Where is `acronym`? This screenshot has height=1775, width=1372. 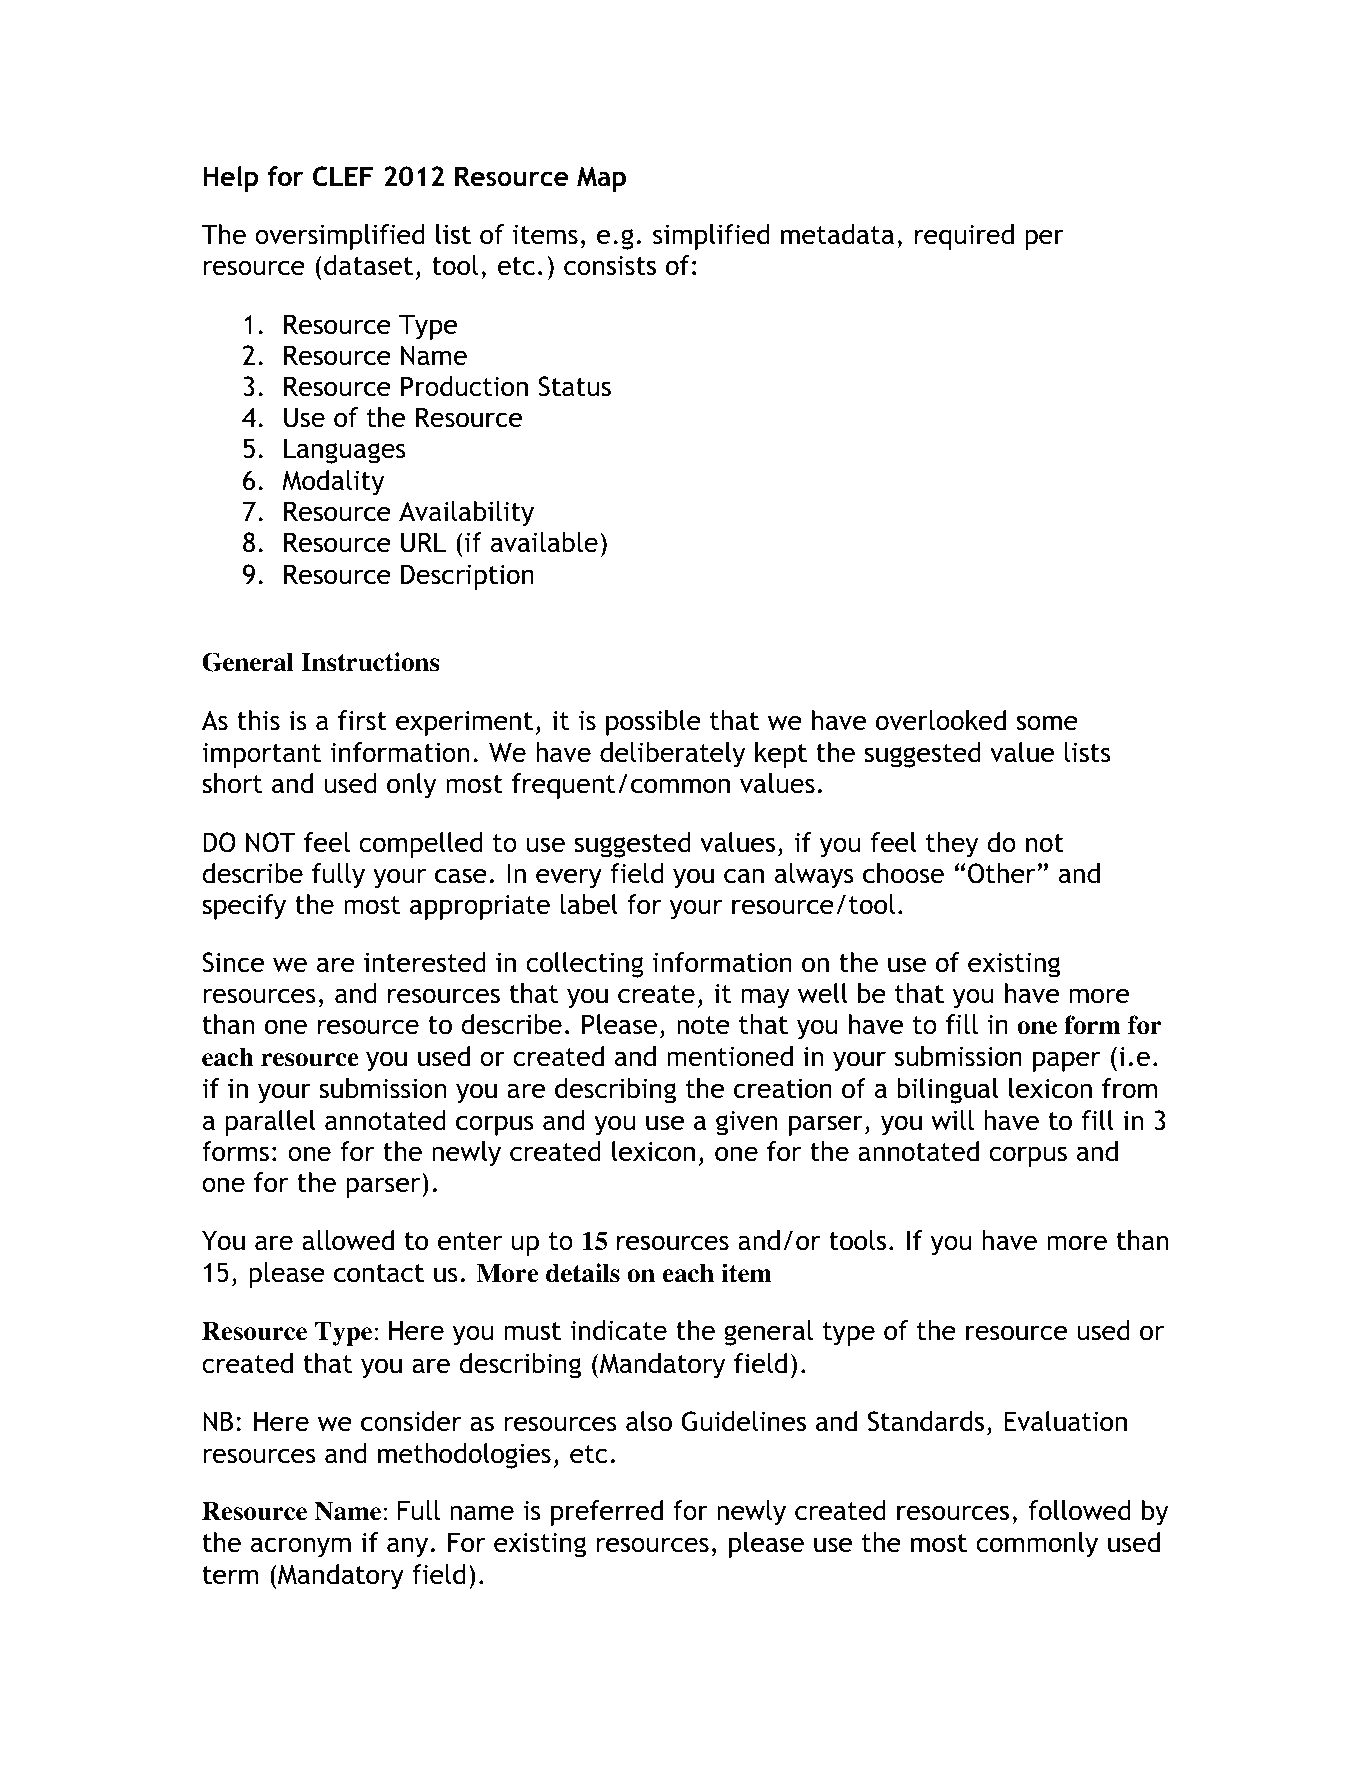
acronym is located at coordinates (301, 1547).
